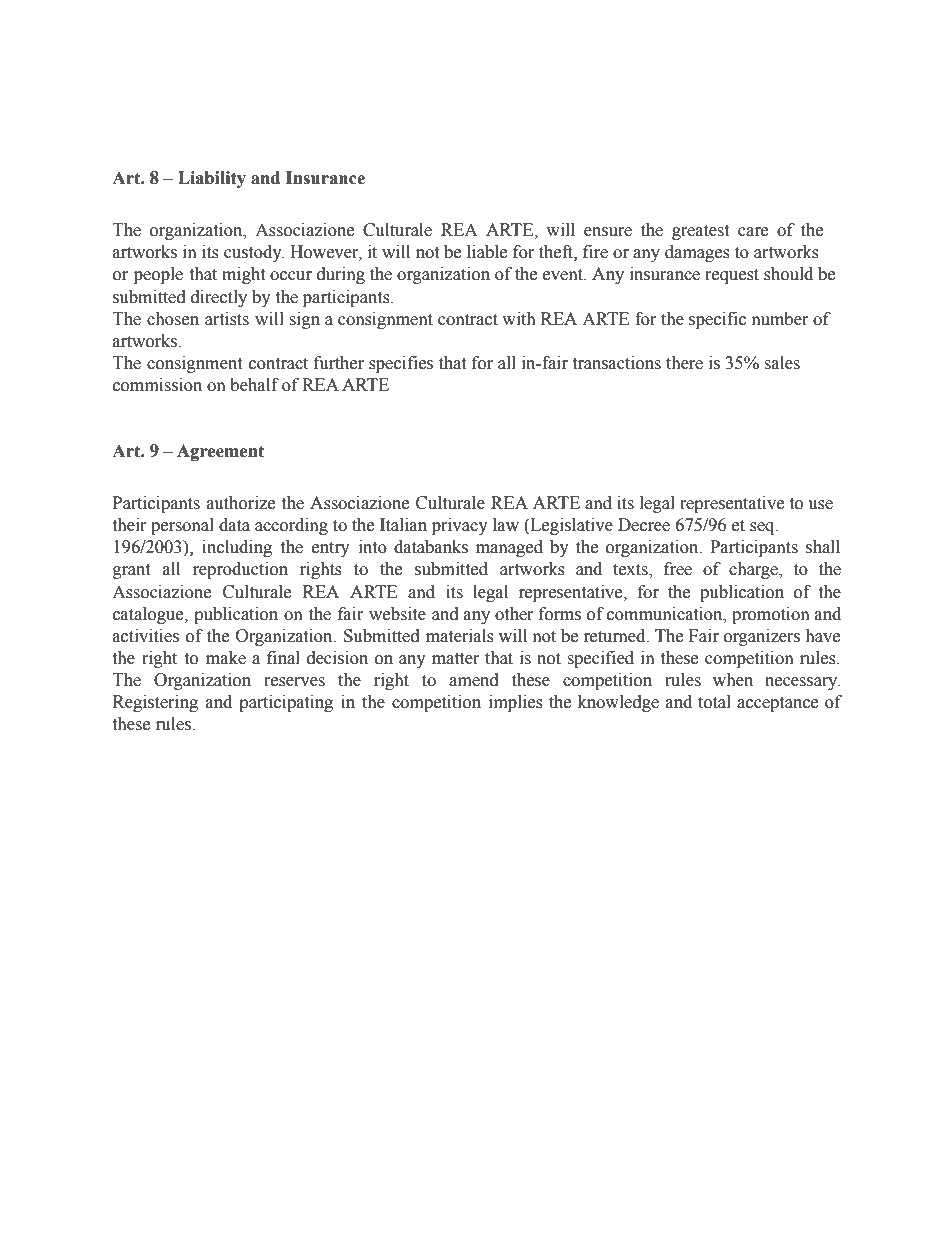  I want to click on behalf, so click(254, 385).
